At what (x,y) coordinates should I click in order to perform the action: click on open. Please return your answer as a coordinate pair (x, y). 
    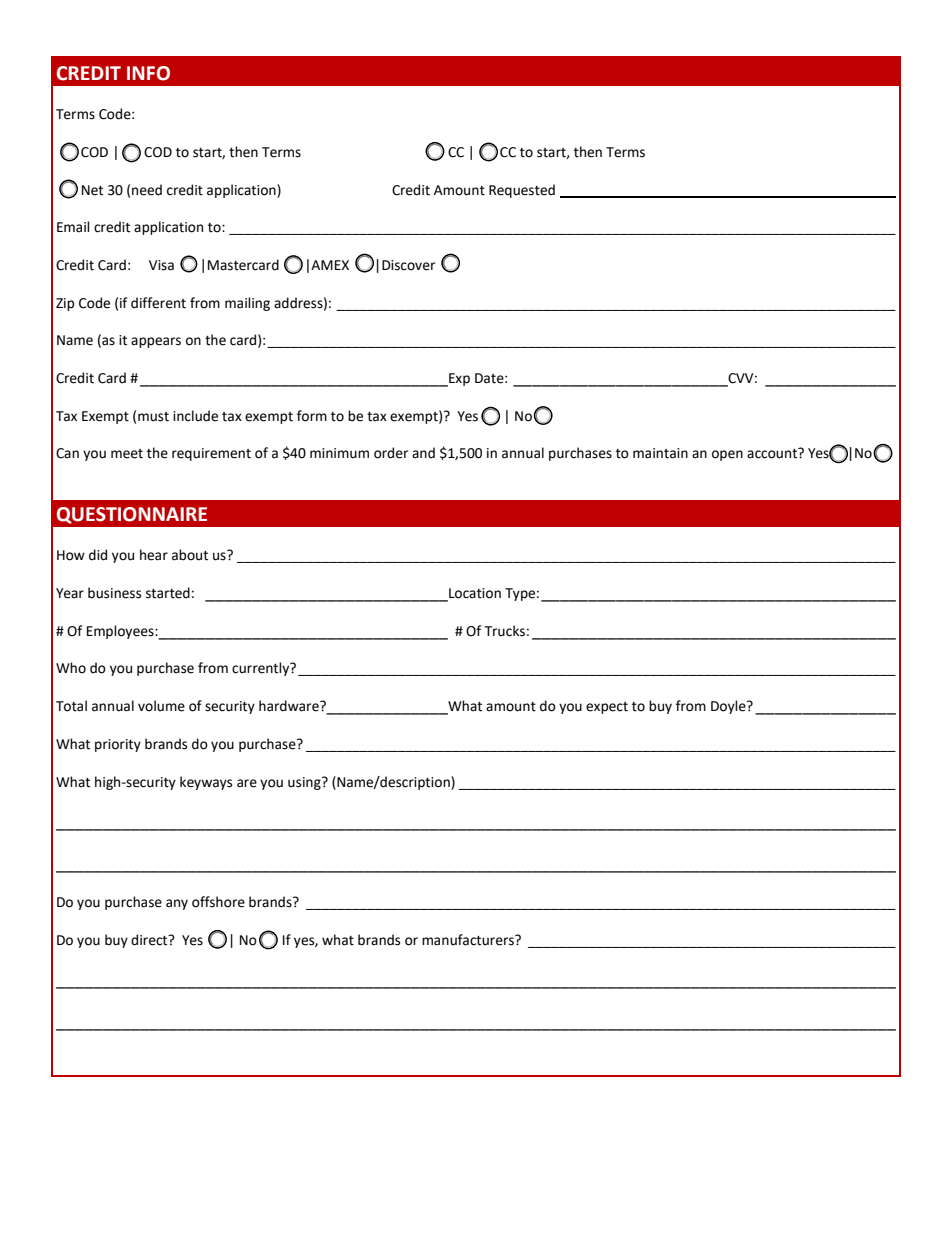
    Looking at the image, I should click on (727, 455).
